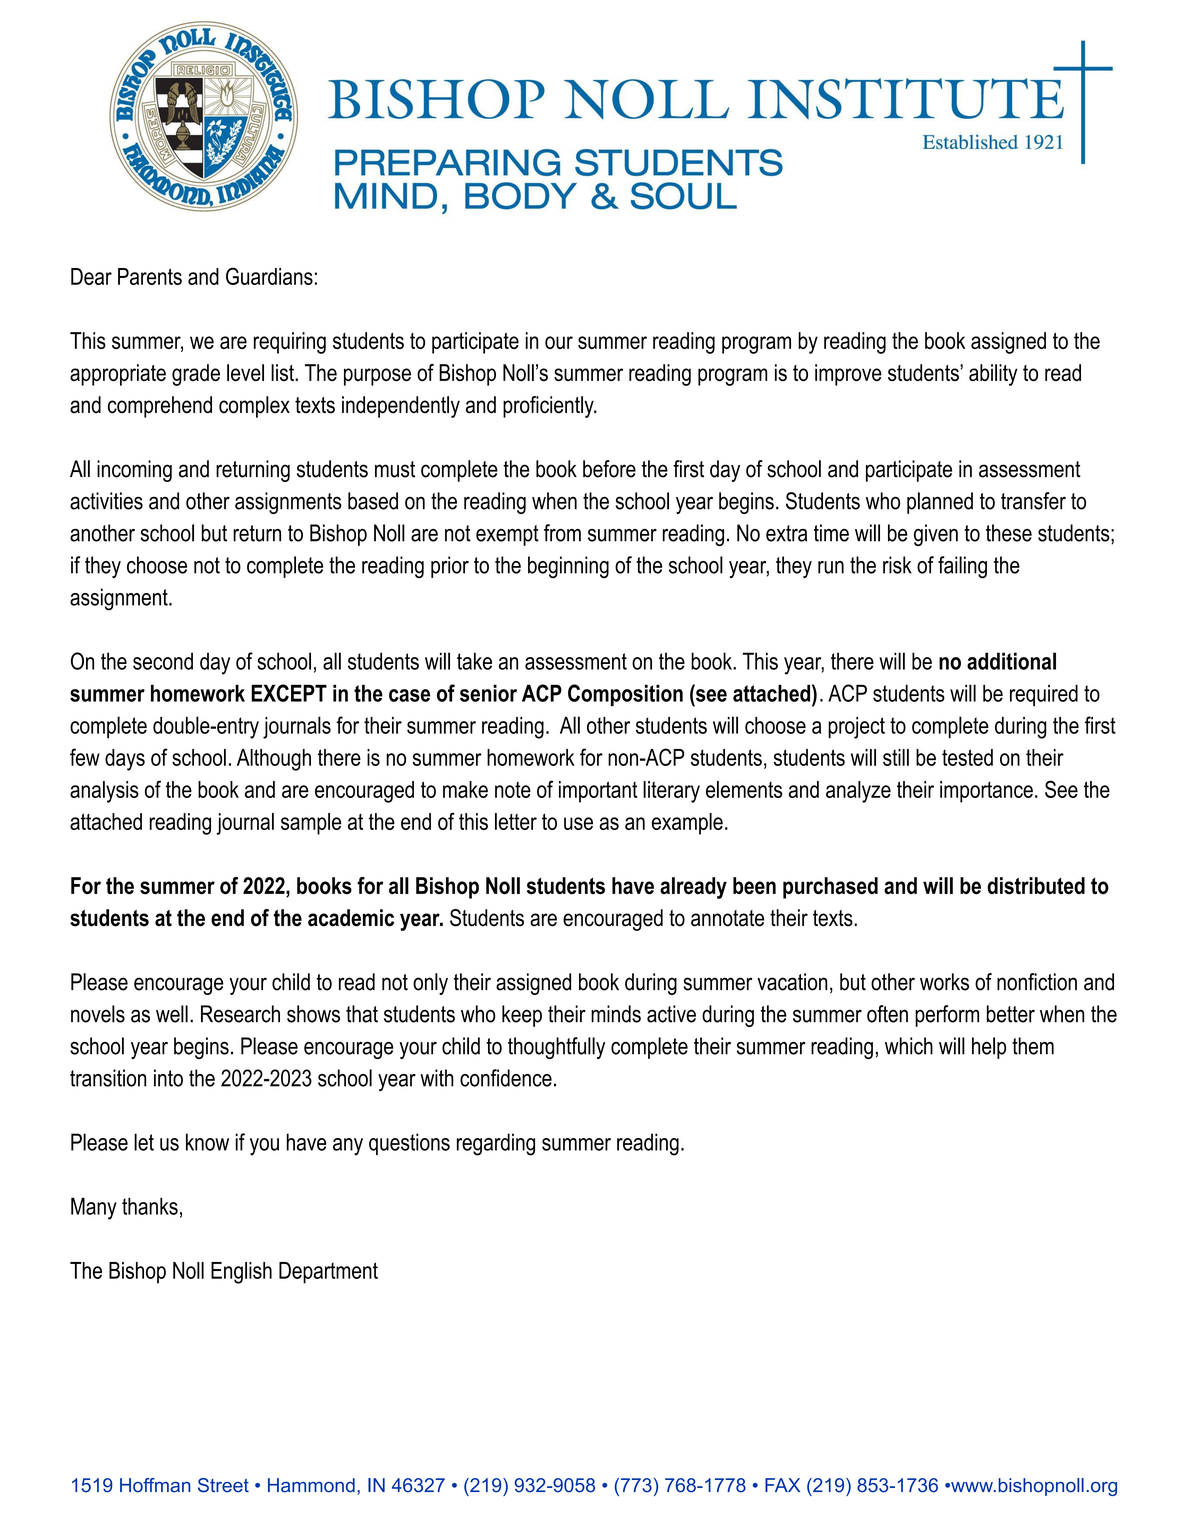 The height and width of the screenshot is (1539, 1189). What do you see at coordinates (830, 888) in the screenshot?
I see `purchased` at bounding box center [830, 888].
